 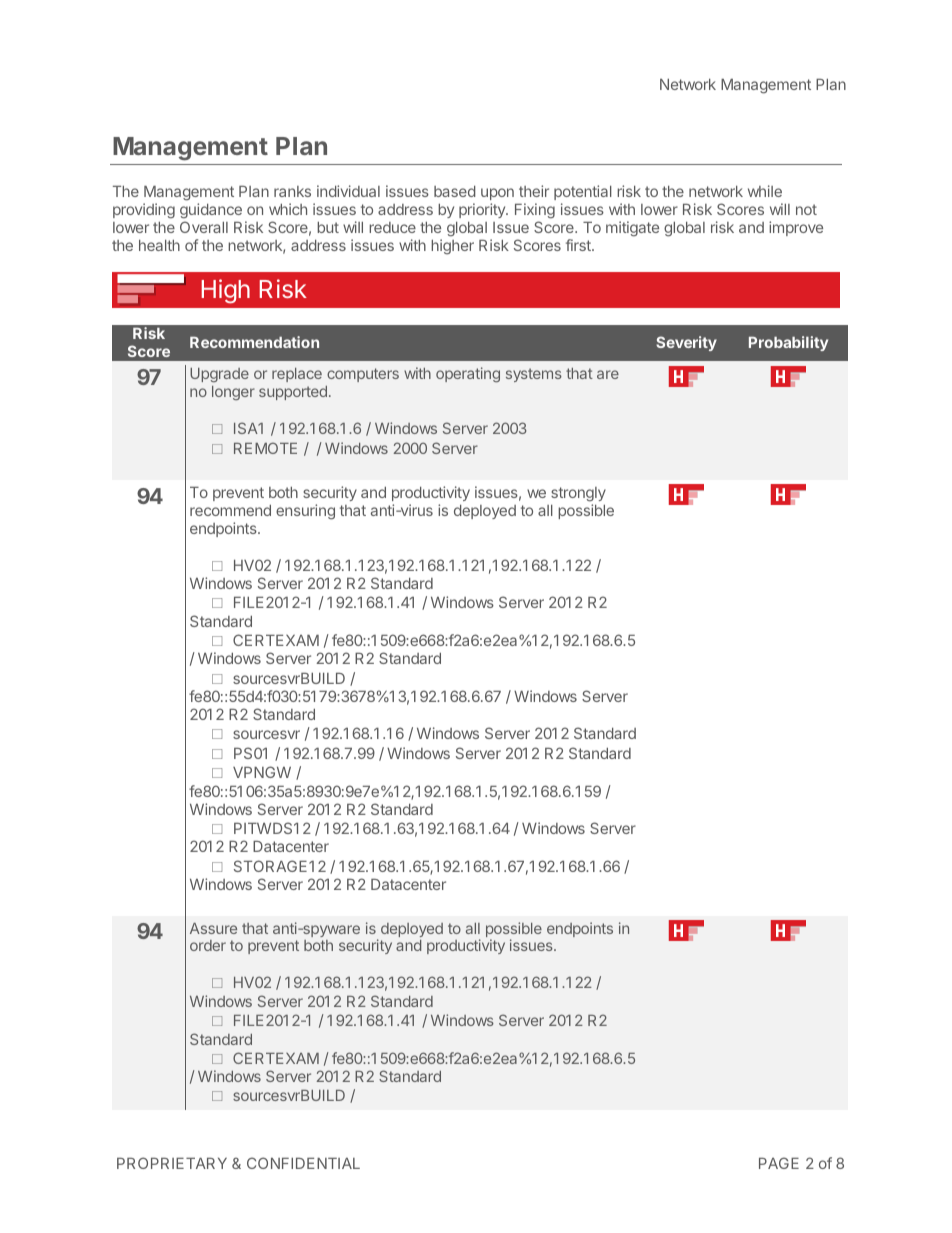 What do you see at coordinates (534, 375) in the image?
I see `systems` at bounding box center [534, 375].
